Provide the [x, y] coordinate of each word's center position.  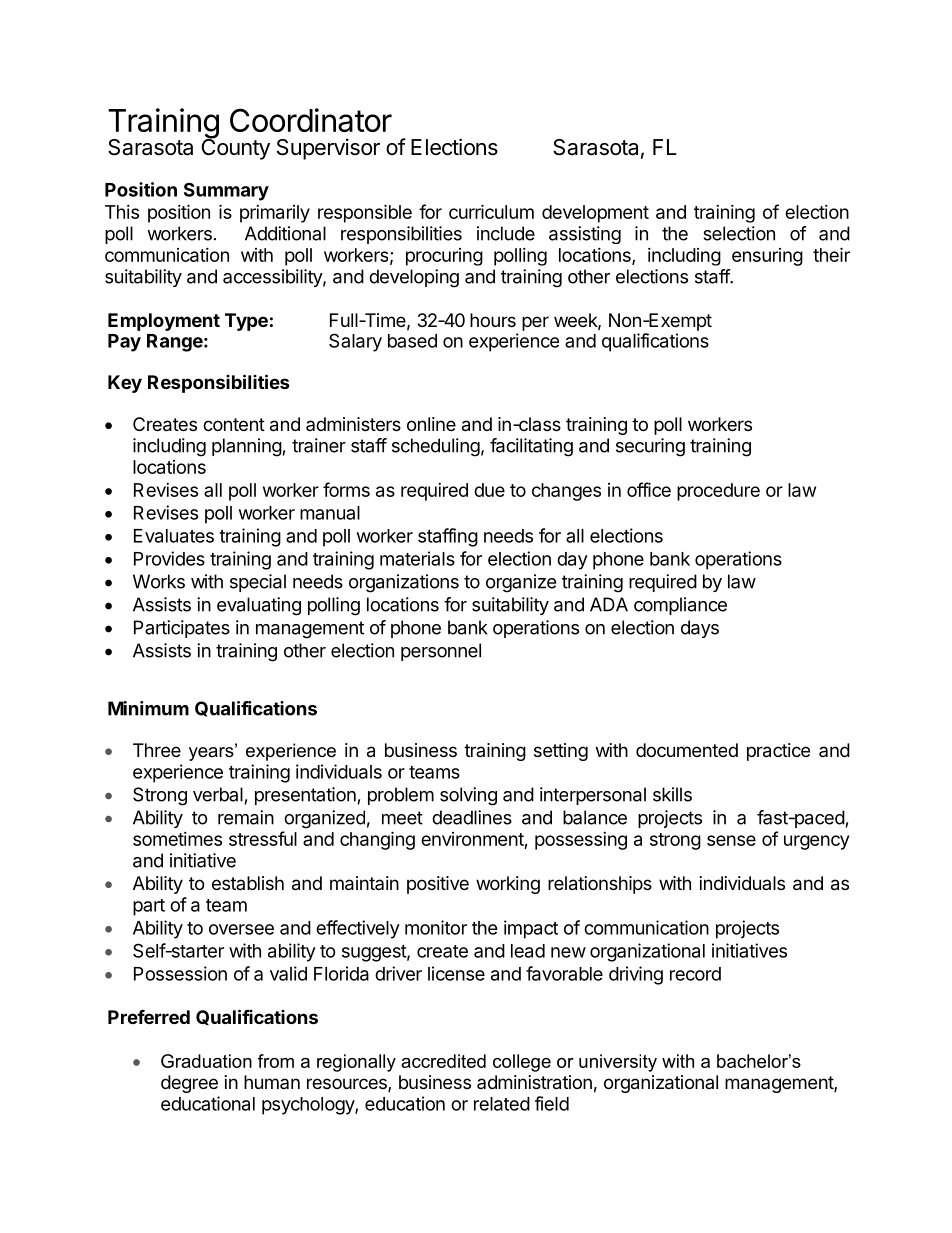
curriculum [491, 211]
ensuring [767, 257]
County [236, 148]
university [618, 1063]
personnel [441, 652]
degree [189, 1084]
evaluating [259, 606]
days [700, 629]
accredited [443, 1061]
